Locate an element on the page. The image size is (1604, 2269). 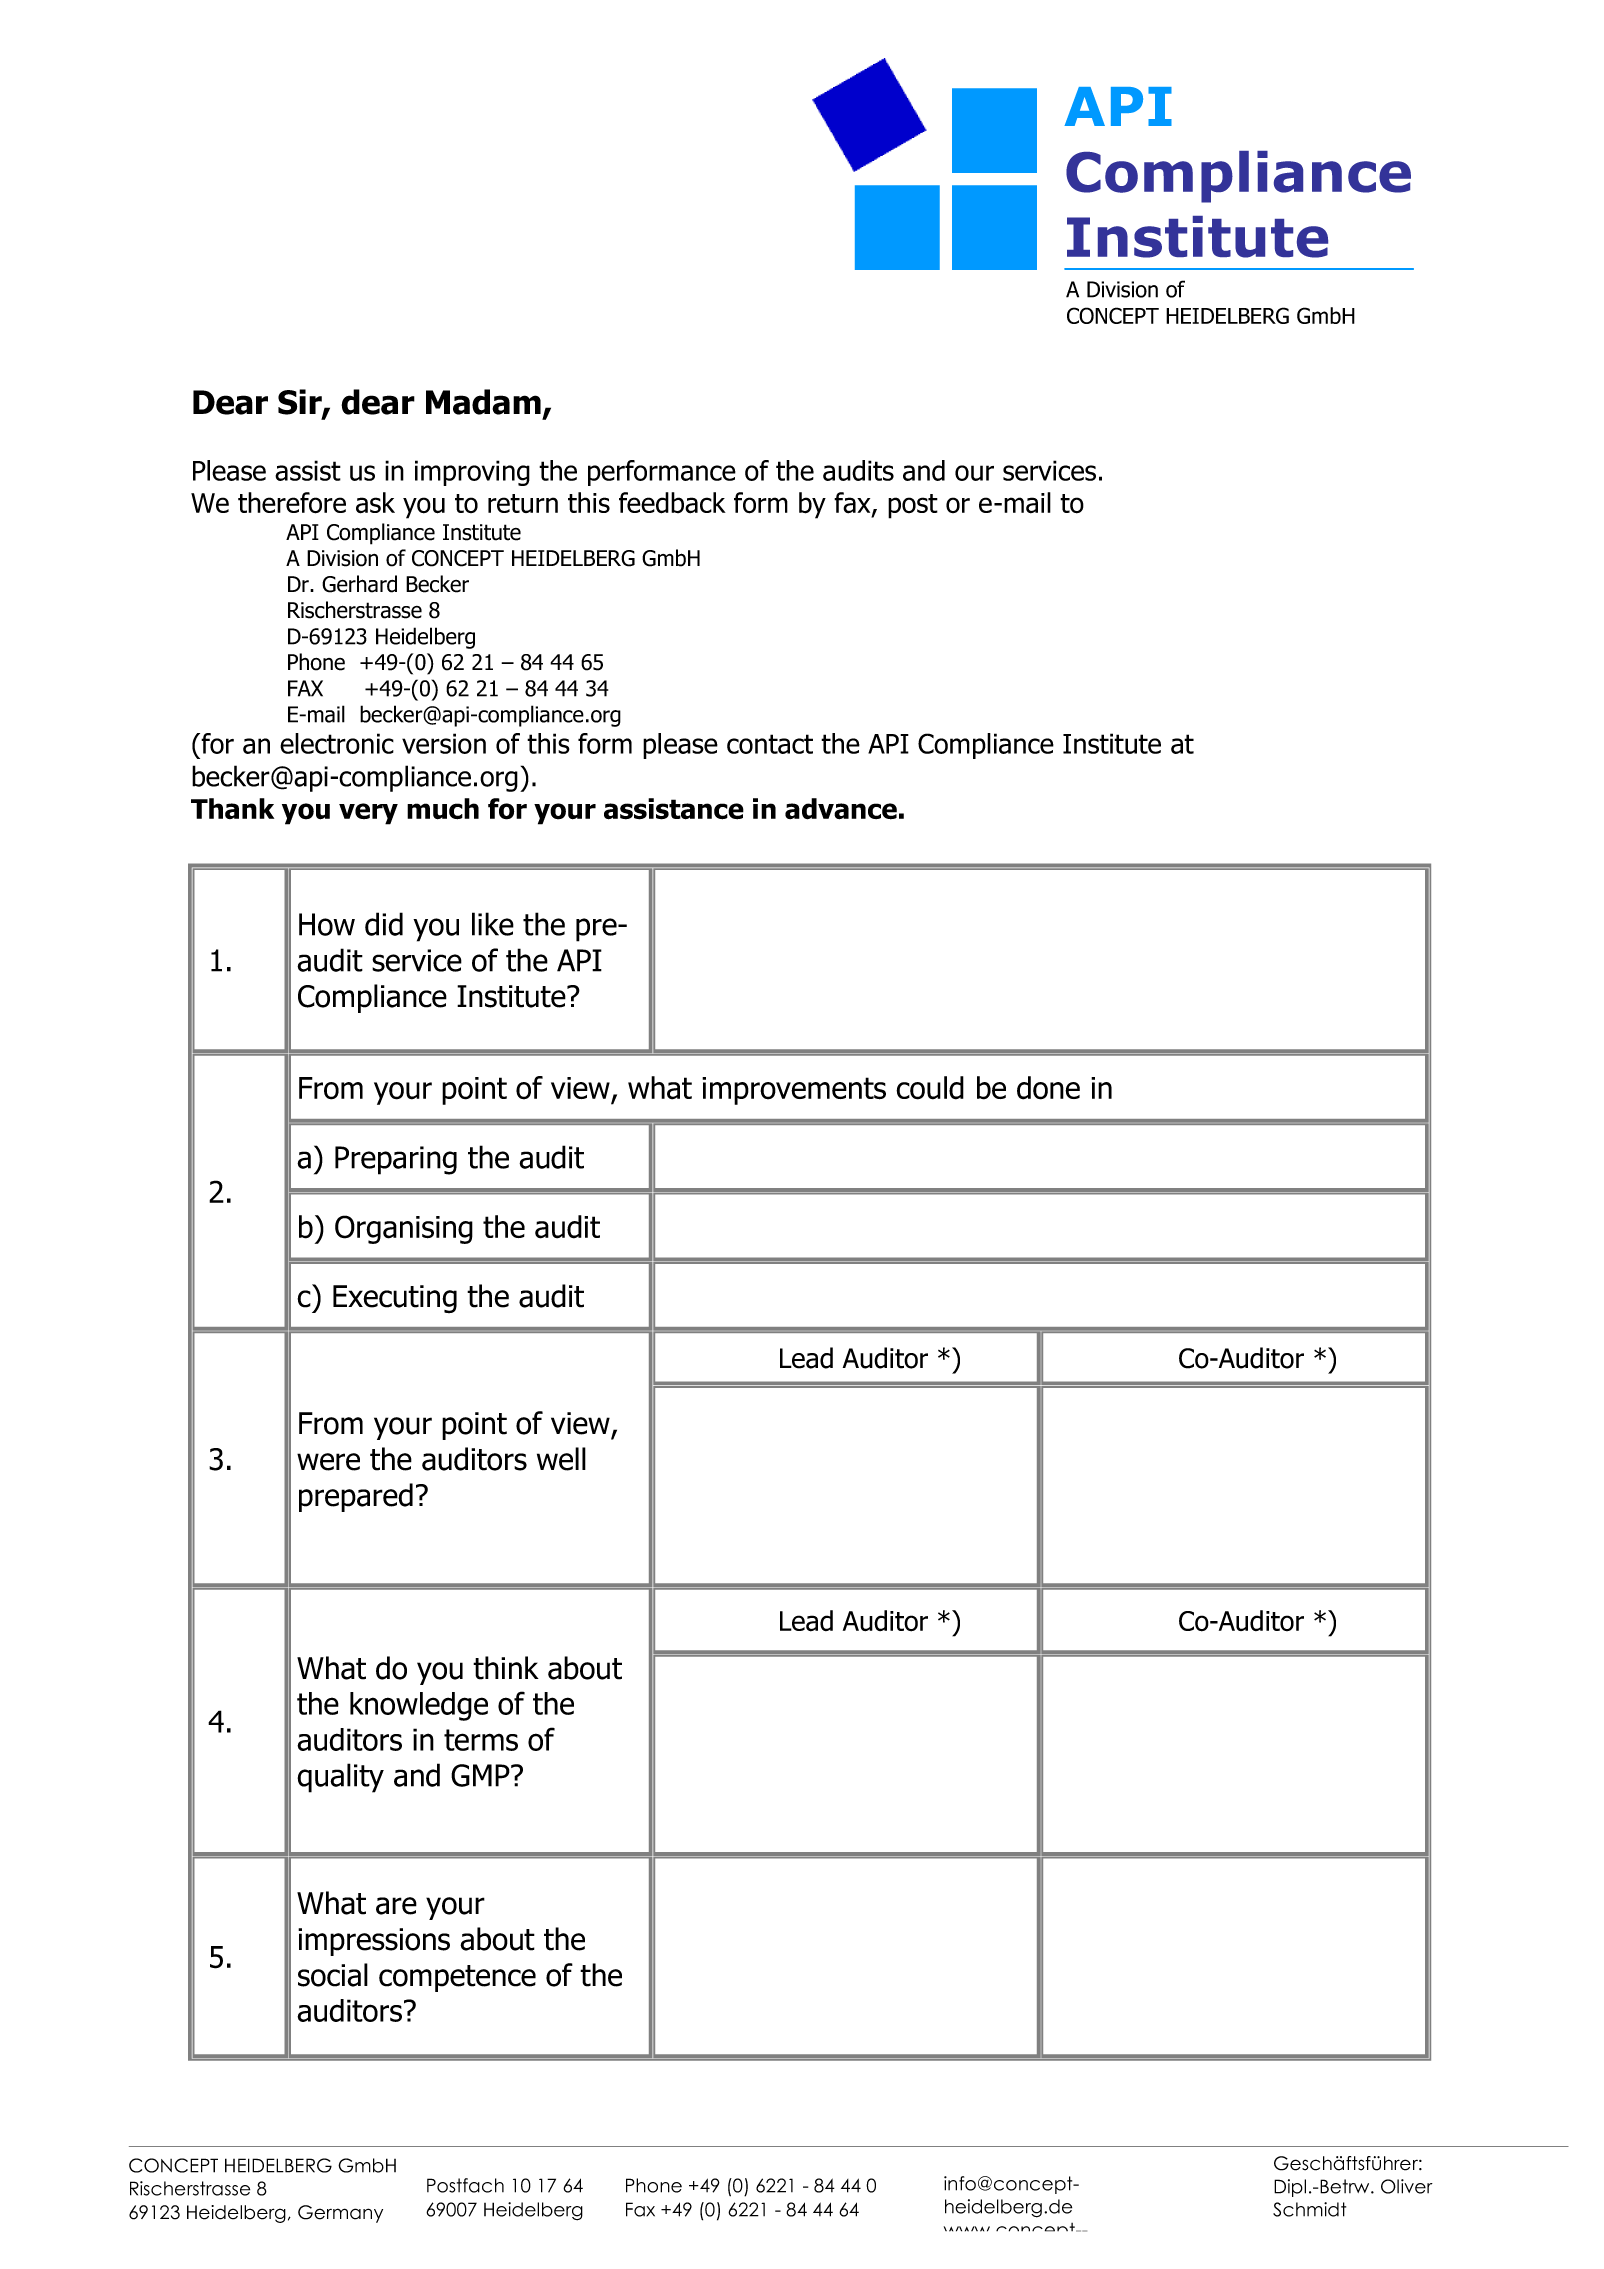
contact is located at coordinates (770, 744).
